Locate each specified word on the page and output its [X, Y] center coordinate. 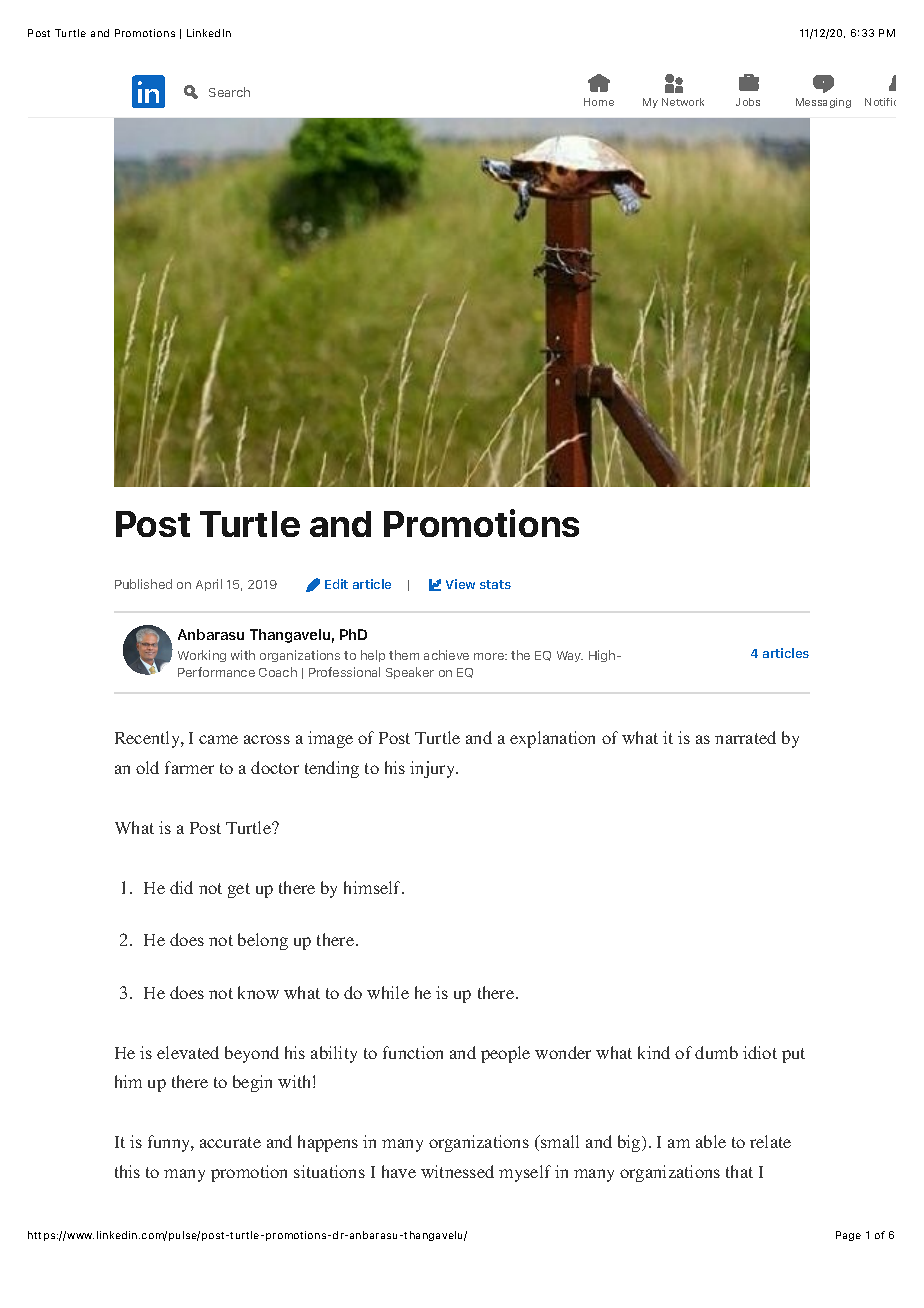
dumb [716, 1052]
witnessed [457, 1171]
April [209, 585]
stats [495, 584]
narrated [745, 737]
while [388, 992]
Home [599, 102]
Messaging [823, 103]
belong [263, 941]
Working [202, 656]
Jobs [748, 102]
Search [229, 92]
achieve [446, 655]
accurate [230, 1142]
